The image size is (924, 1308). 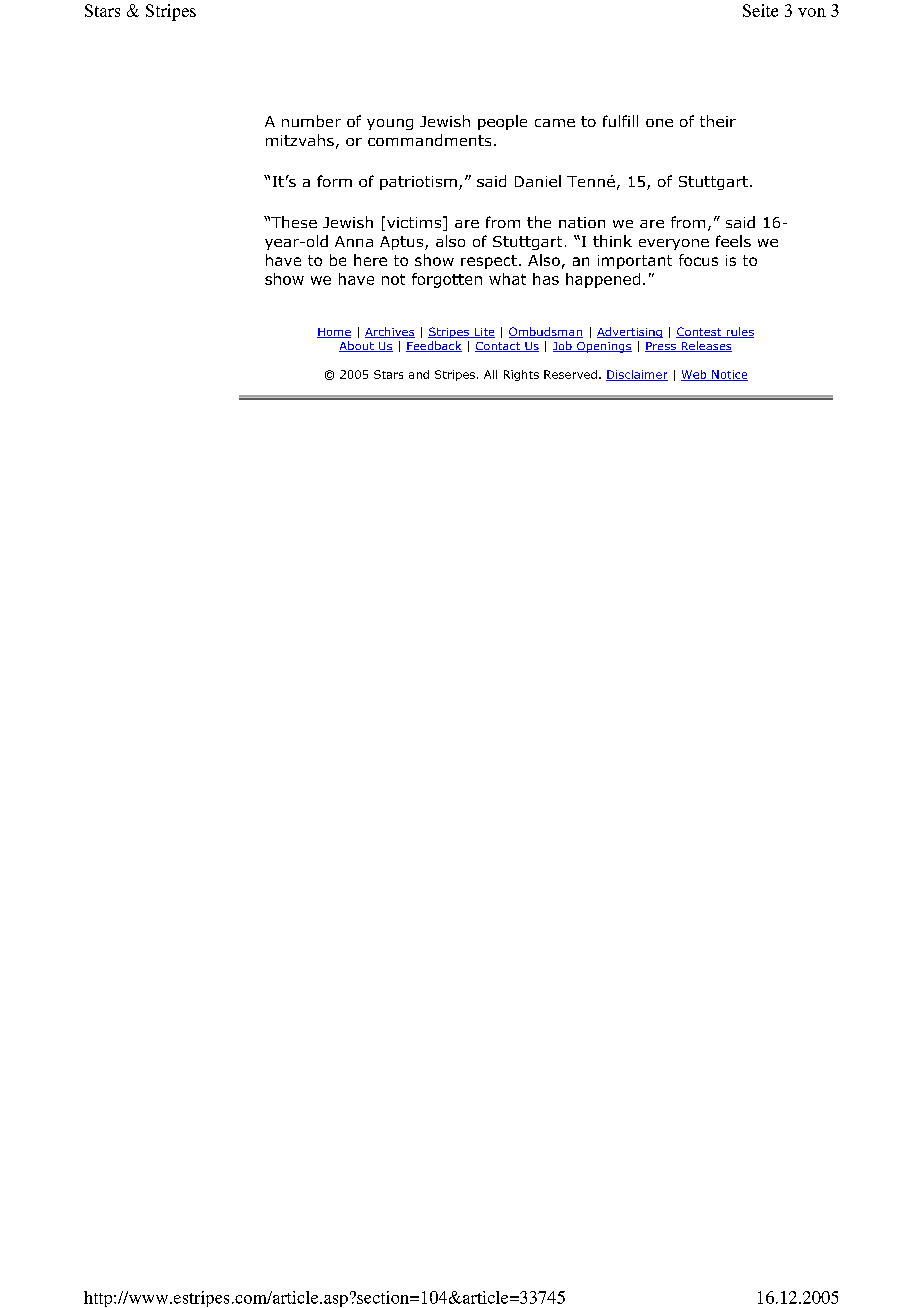 I want to click on their, so click(x=718, y=121).
